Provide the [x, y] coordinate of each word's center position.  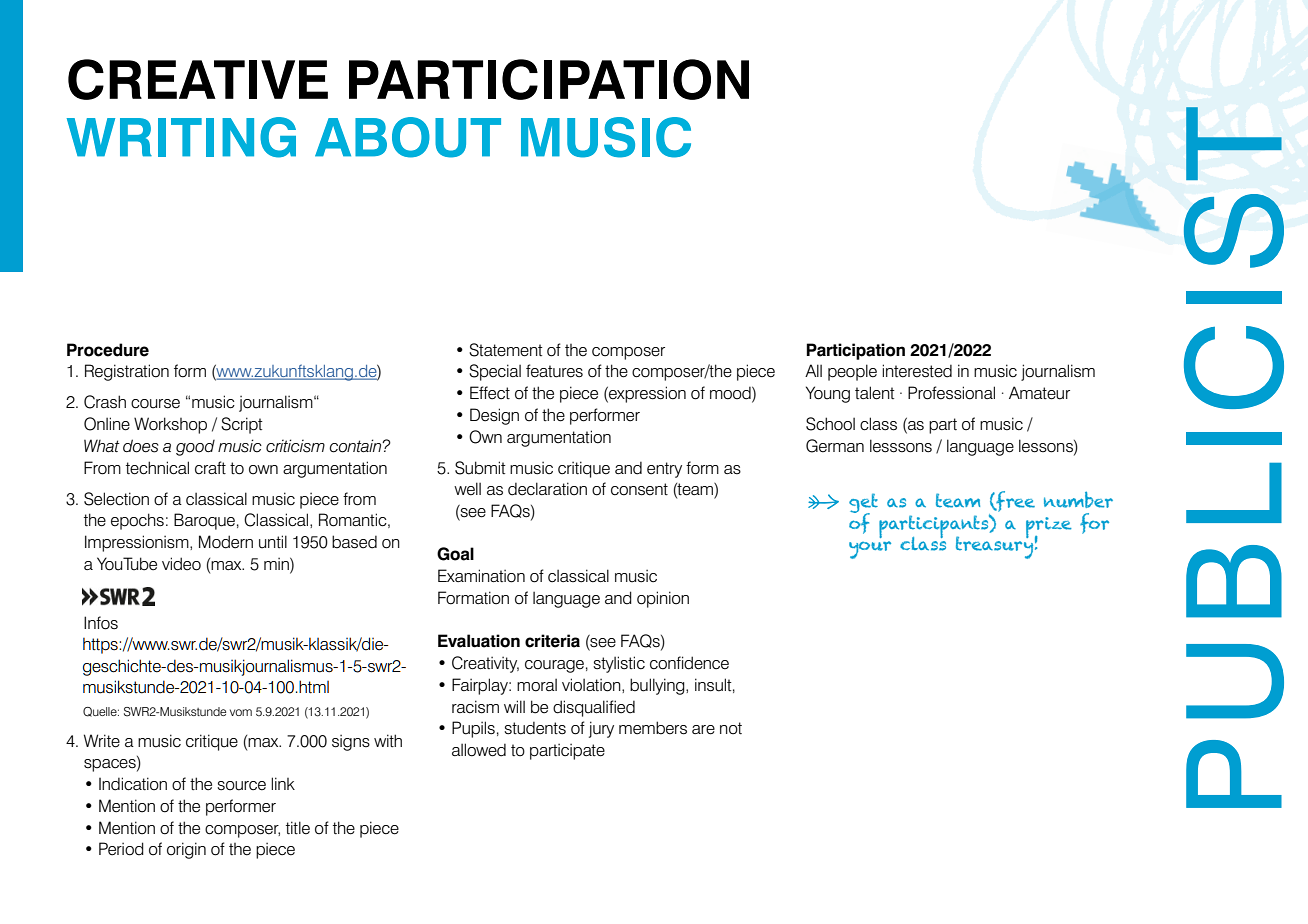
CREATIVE [198, 79]
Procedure [108, 350]
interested [917, 371]
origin [186, 850]
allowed [479, 750]
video [181, 564]
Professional [951, 393]
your [870, 550]
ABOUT [408, 137]
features [554, 371]
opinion [663, 599]
